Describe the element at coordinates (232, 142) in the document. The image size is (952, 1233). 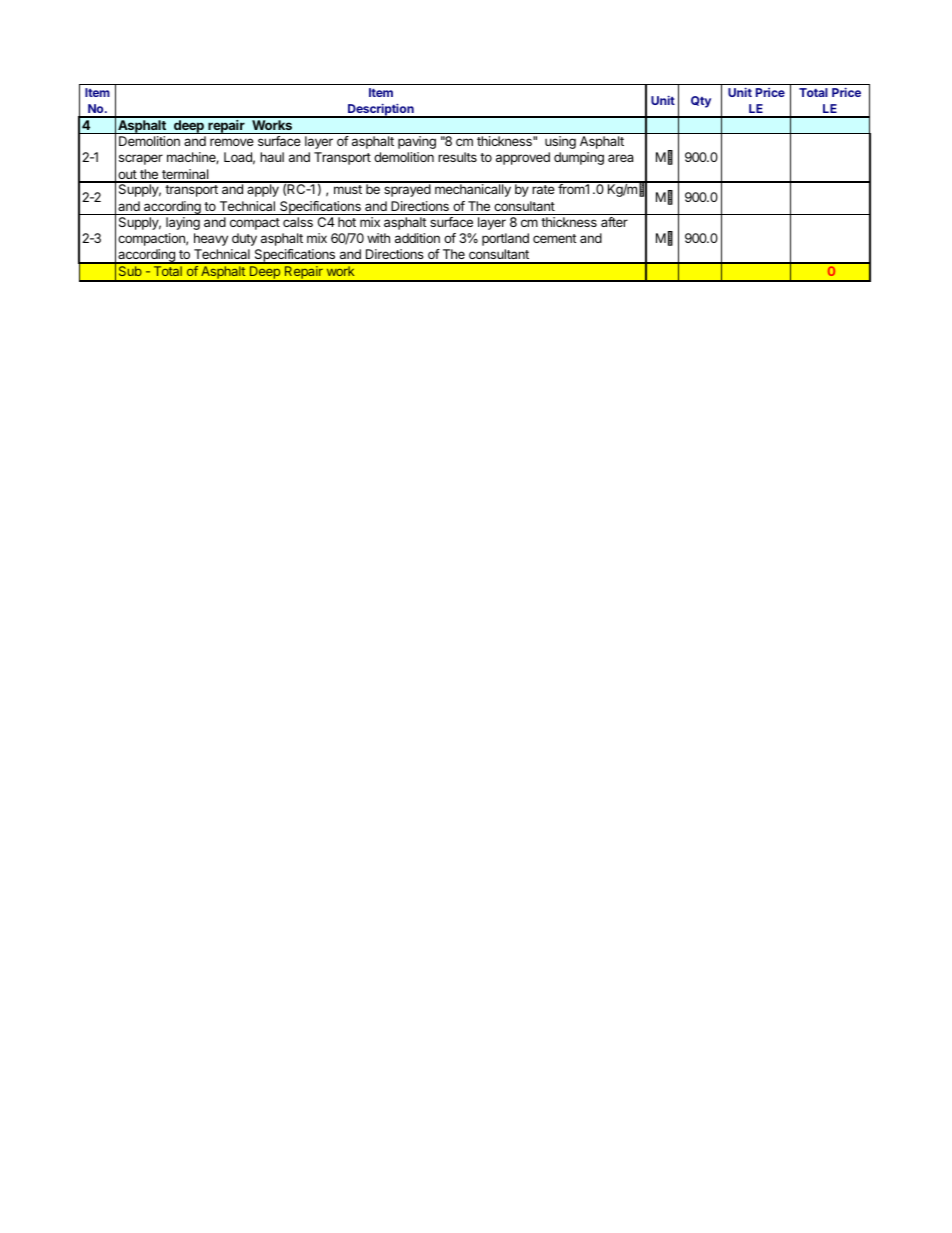
I see `remove` at that location.
